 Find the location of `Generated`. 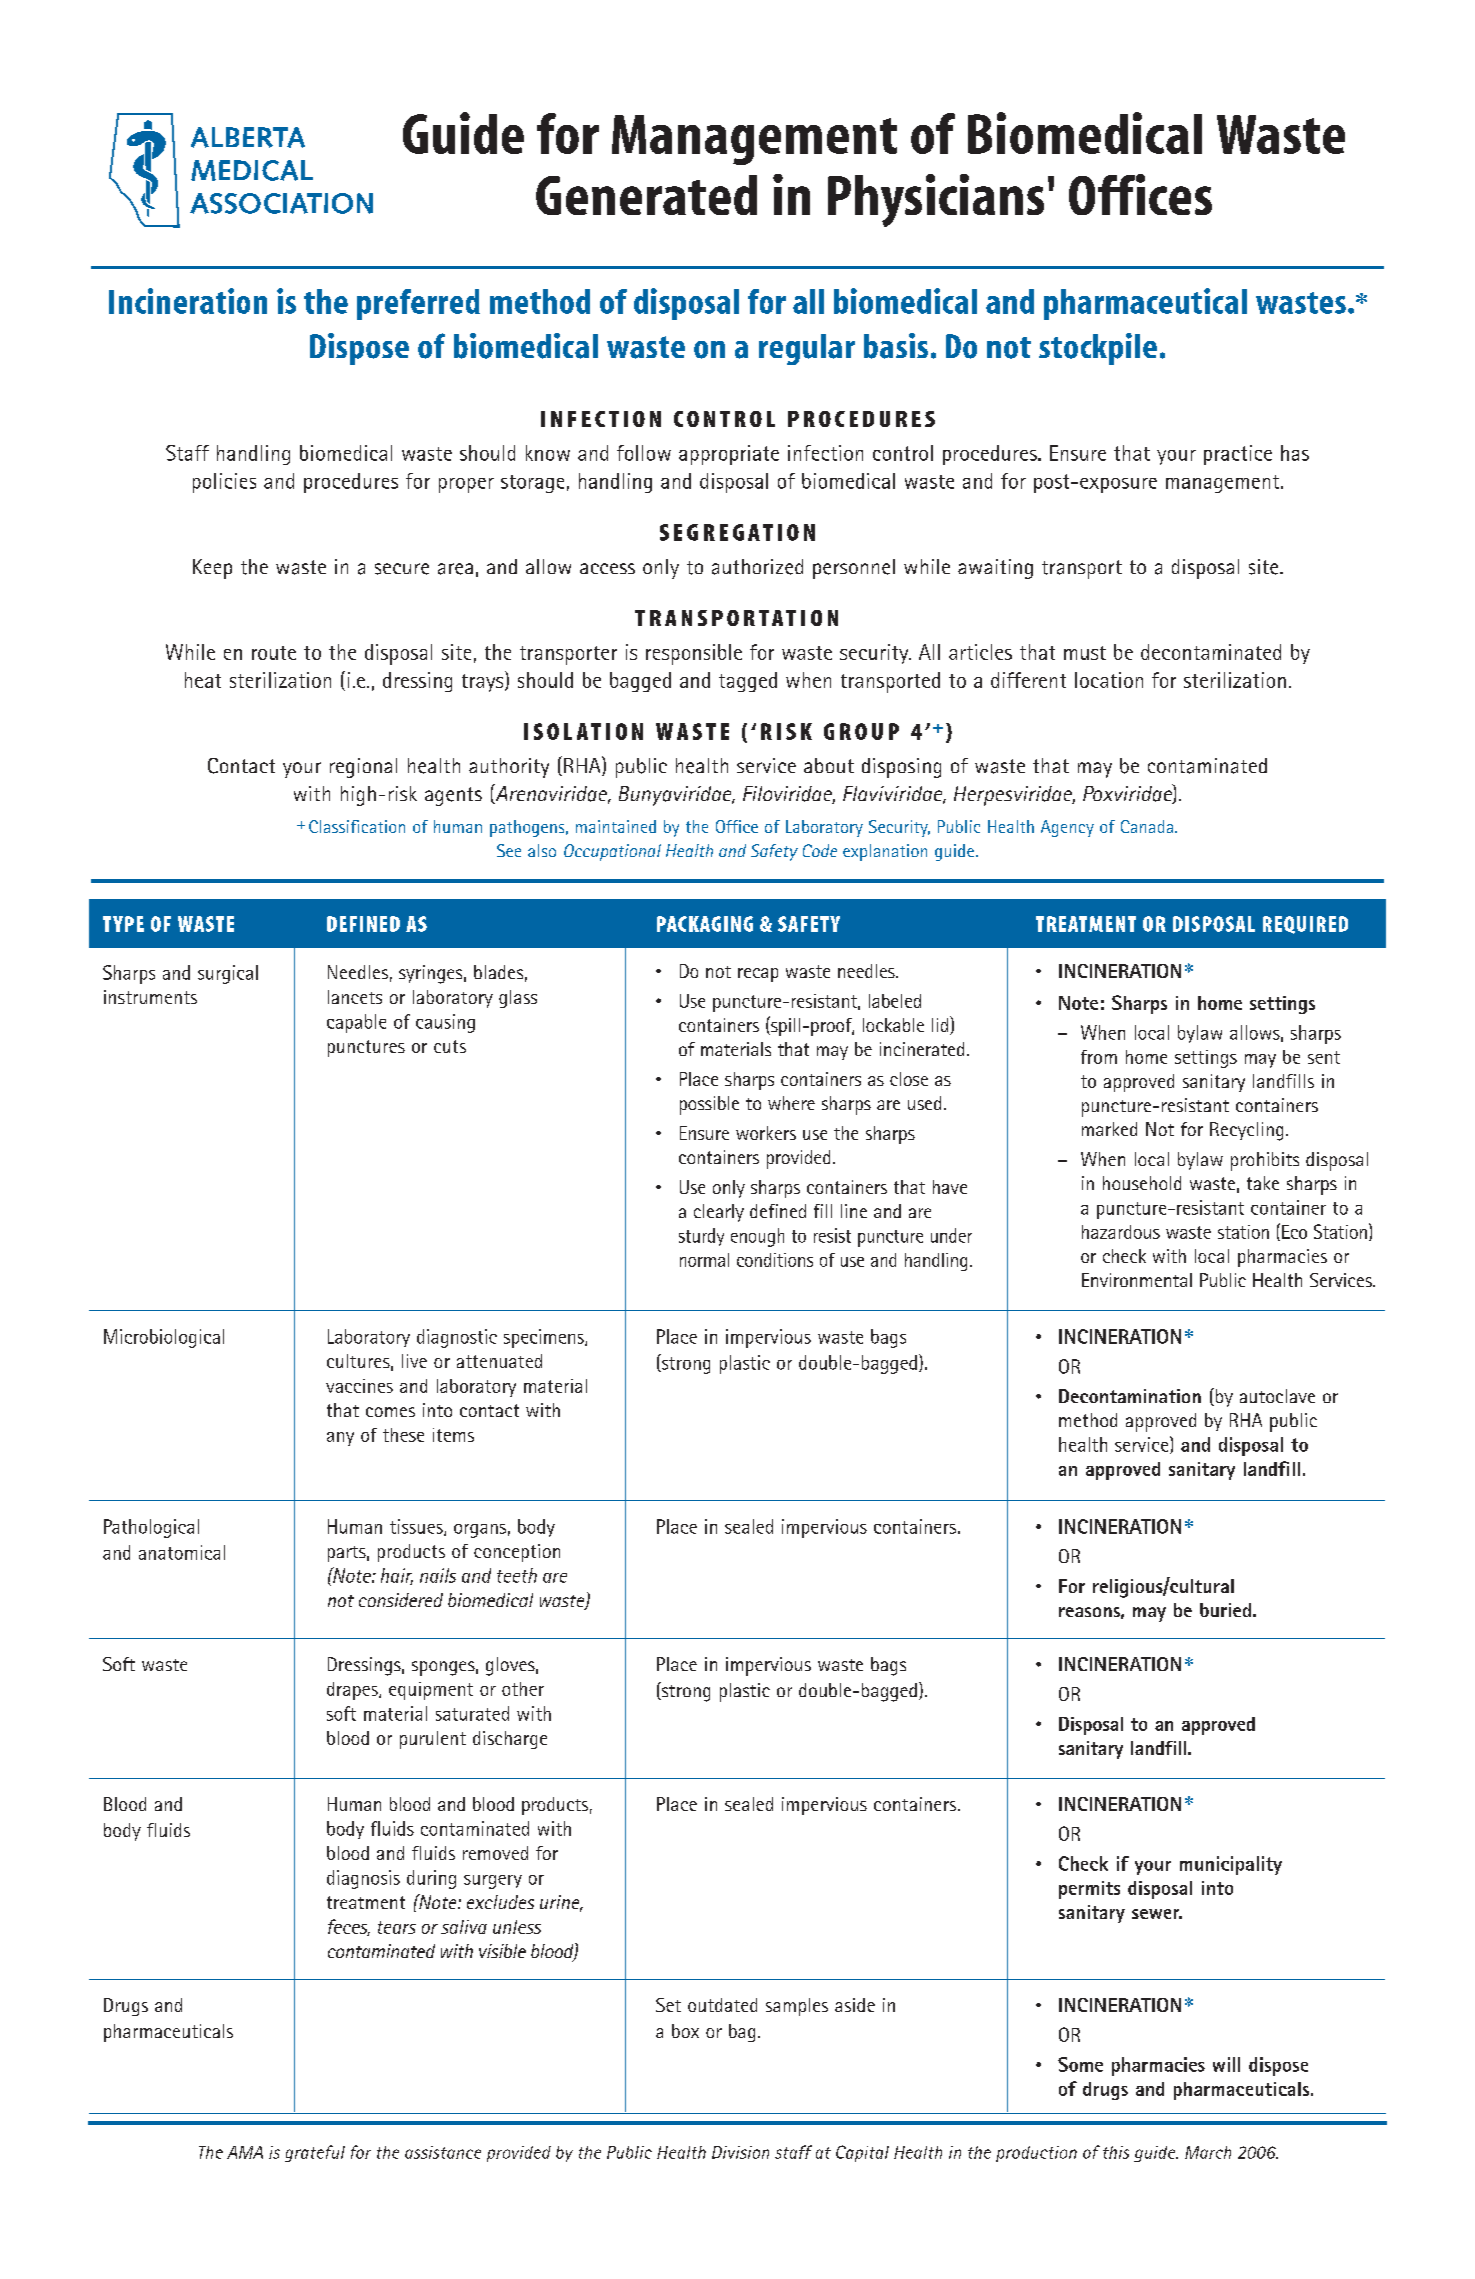

Generated is located at coordinates (646, 195).
